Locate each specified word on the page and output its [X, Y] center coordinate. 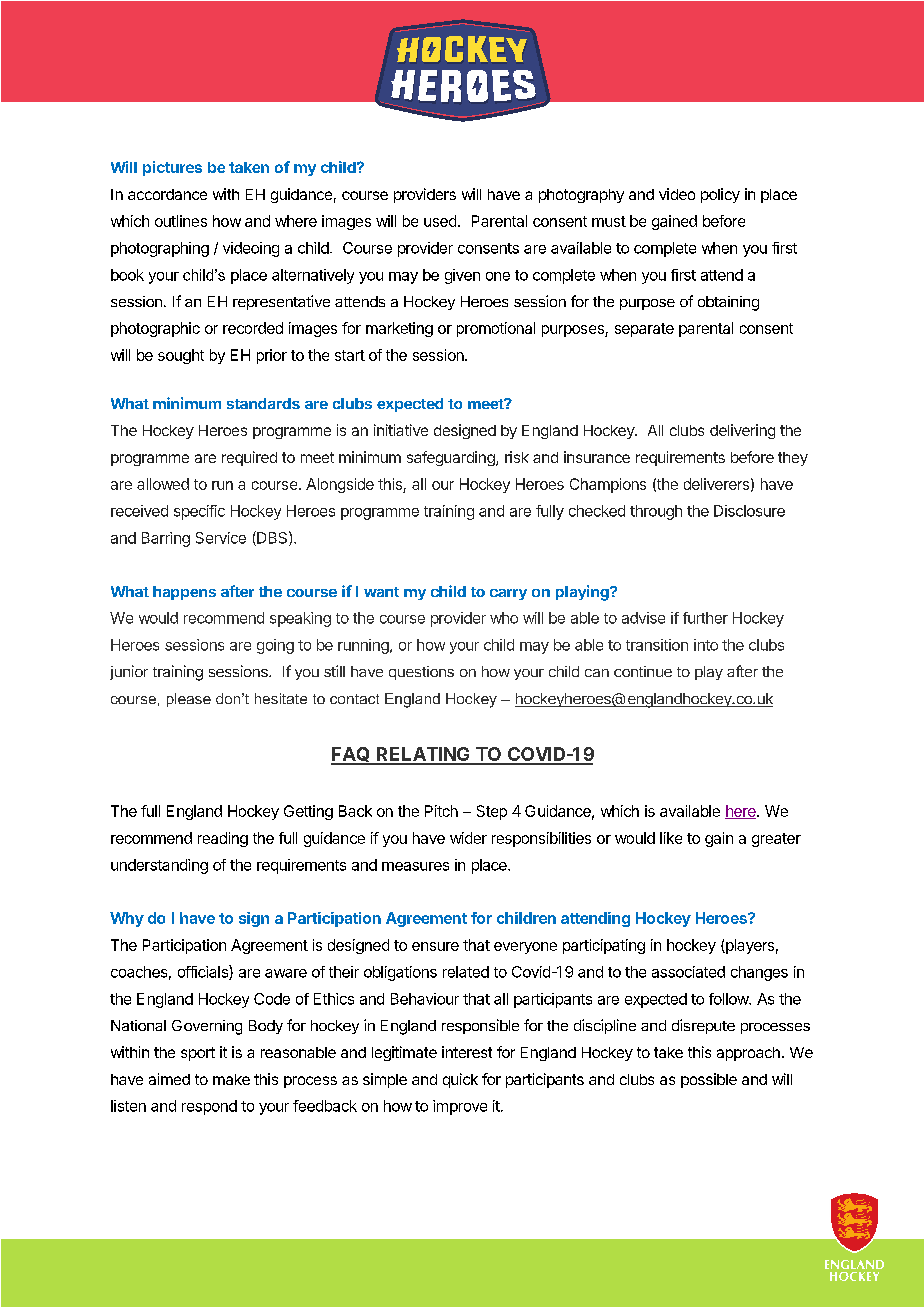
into [706, 645]
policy [720, 195]
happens [184, 593]
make [231, 1079]
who [504, 618]
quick [460, 1080]
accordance [167, 194]
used [440, 221]
